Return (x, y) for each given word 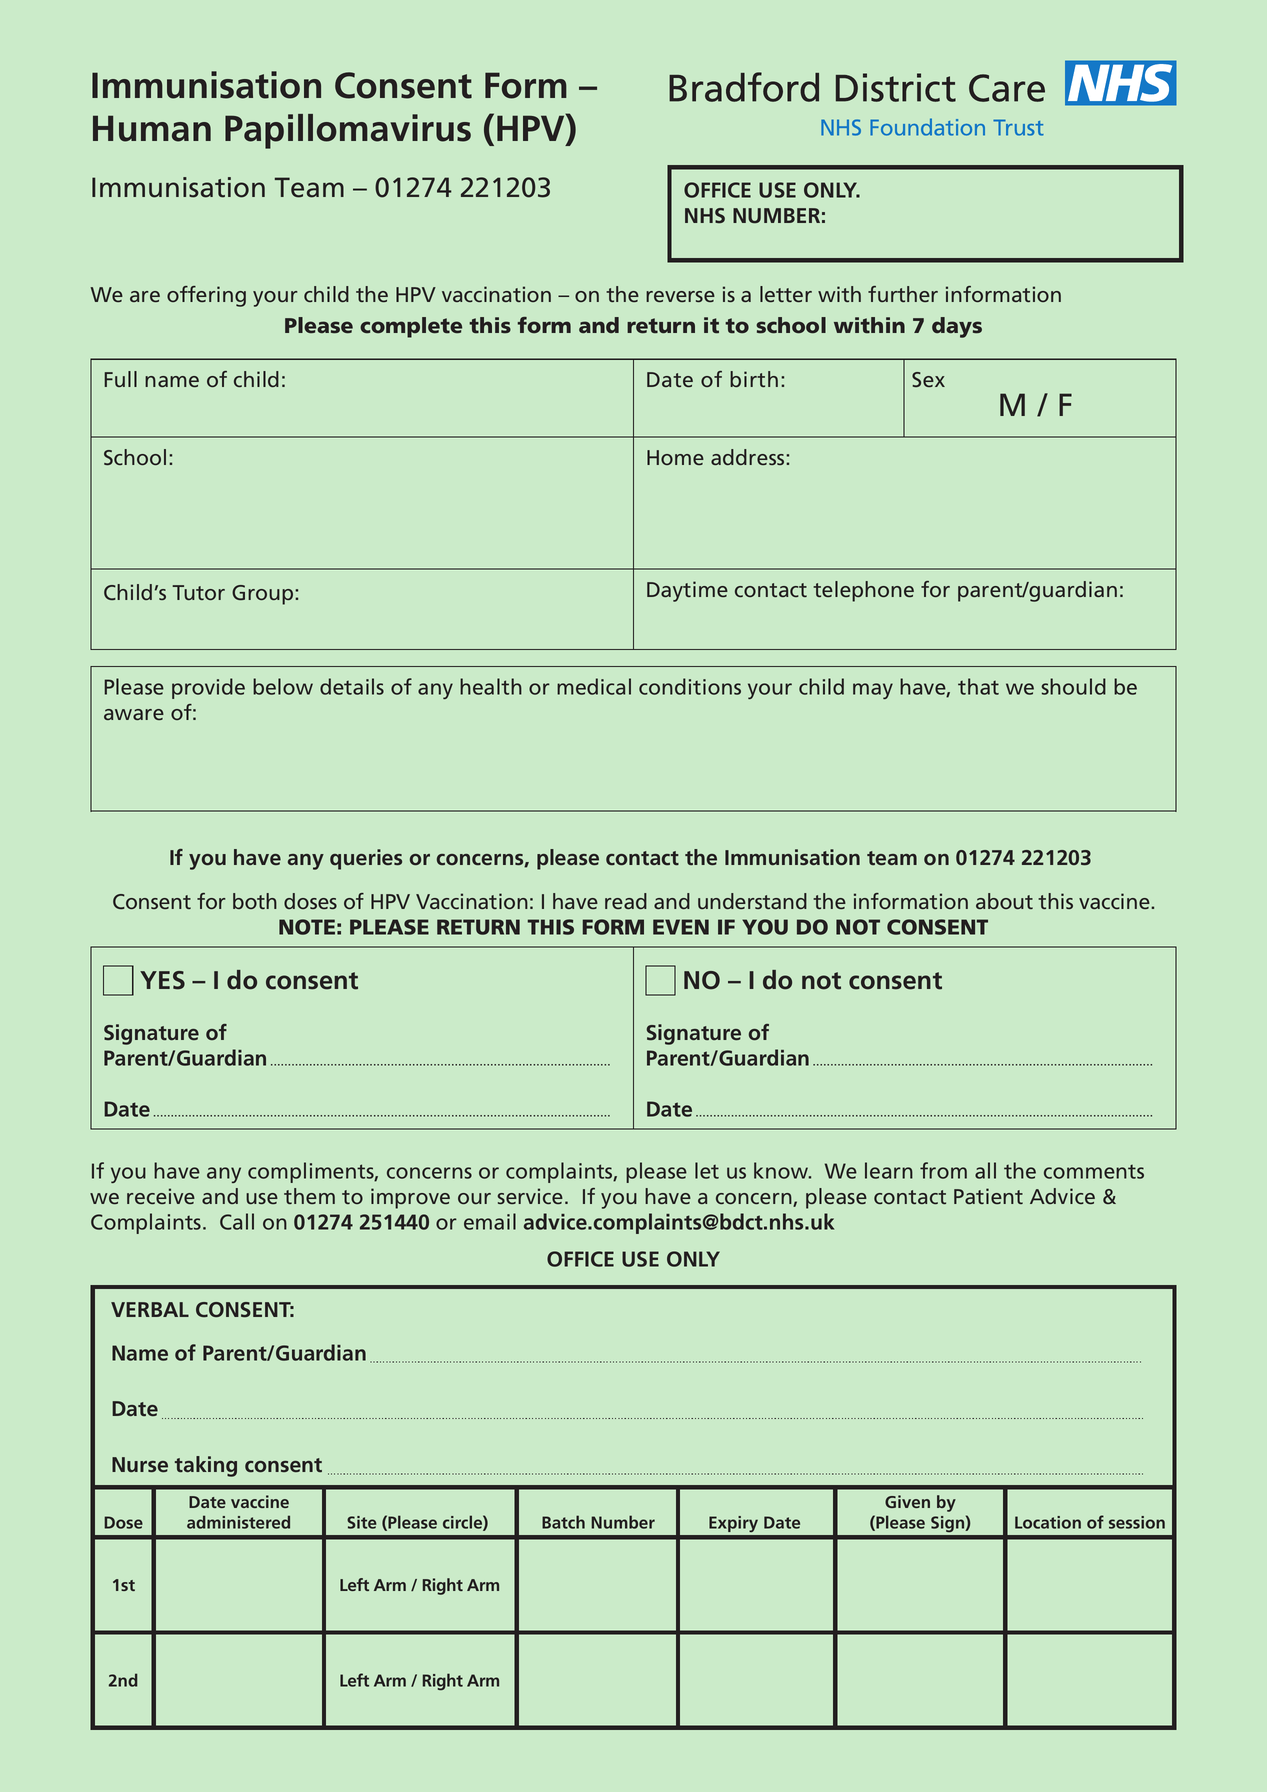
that (978, 686)
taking (206, 1466)
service (530, 1196)
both (255, 901)
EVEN (681, 927)
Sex (928, 379)
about (1004, 901)
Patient (988, 1196)
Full (120, 379)
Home (675, 457)
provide (208, 688)
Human (152, 128)
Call (237, 1221)
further (903, 294)
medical (594, 686)
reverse (680, 296)
